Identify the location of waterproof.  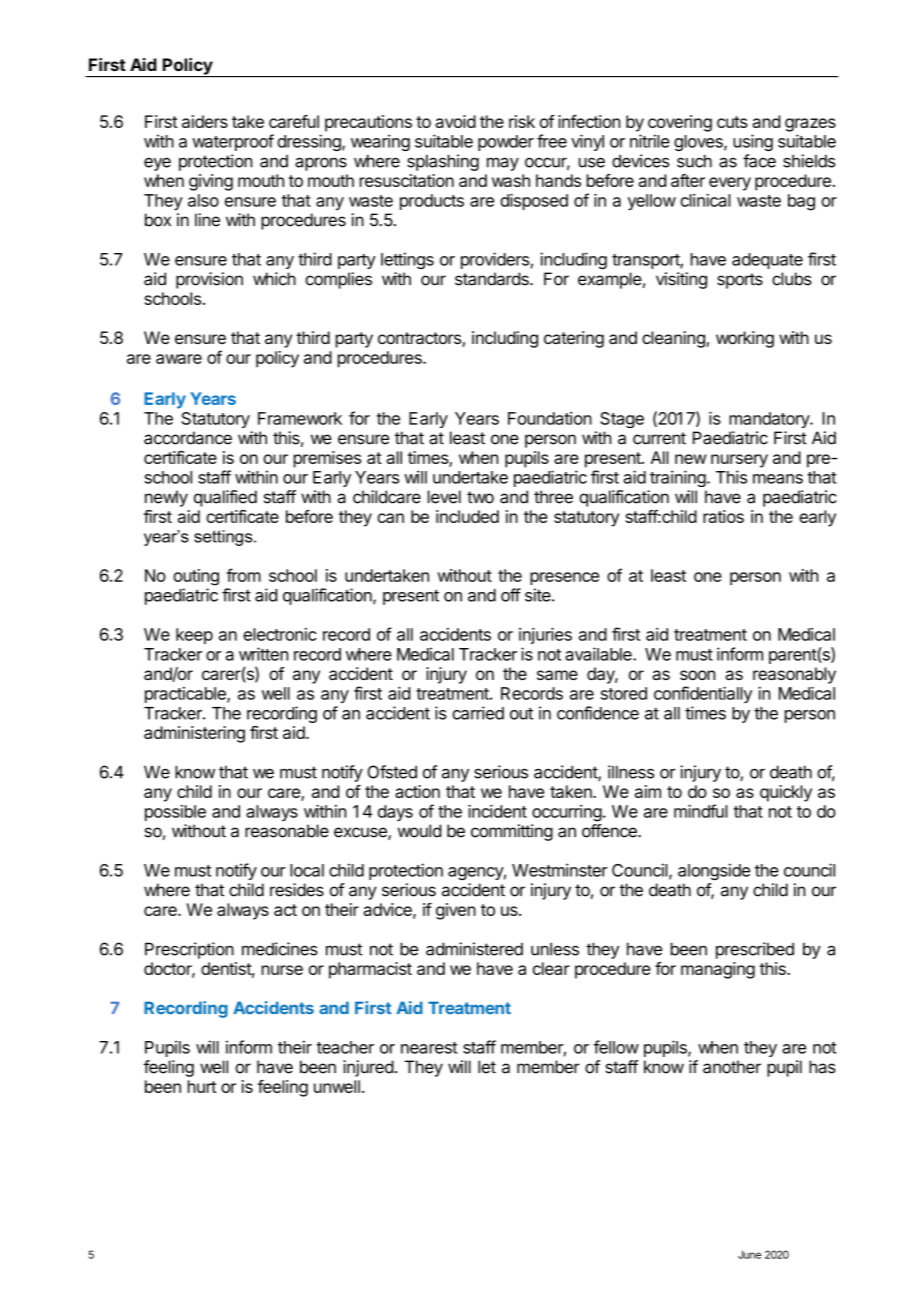
(233, 142).
